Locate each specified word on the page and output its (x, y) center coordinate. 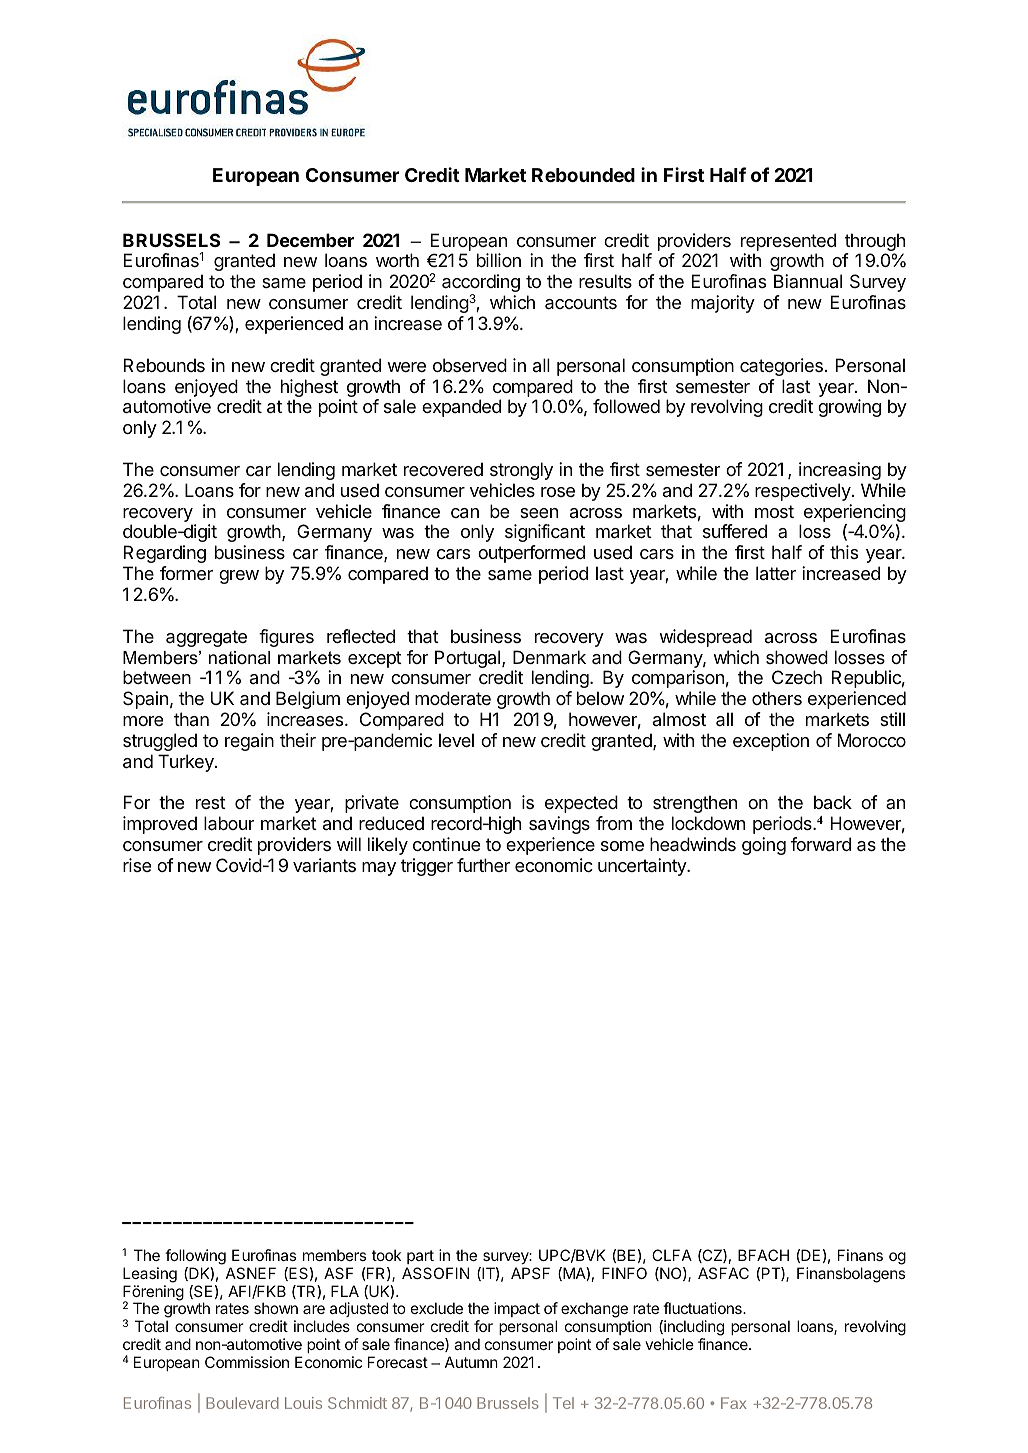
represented (788, 242)
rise (137, 865)
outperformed (531, 554)
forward (821, 844)
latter (776, 573)
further (483, 865)
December (310, 240)
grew (239, 577)
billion (499, 260)
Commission (247, 1362)
